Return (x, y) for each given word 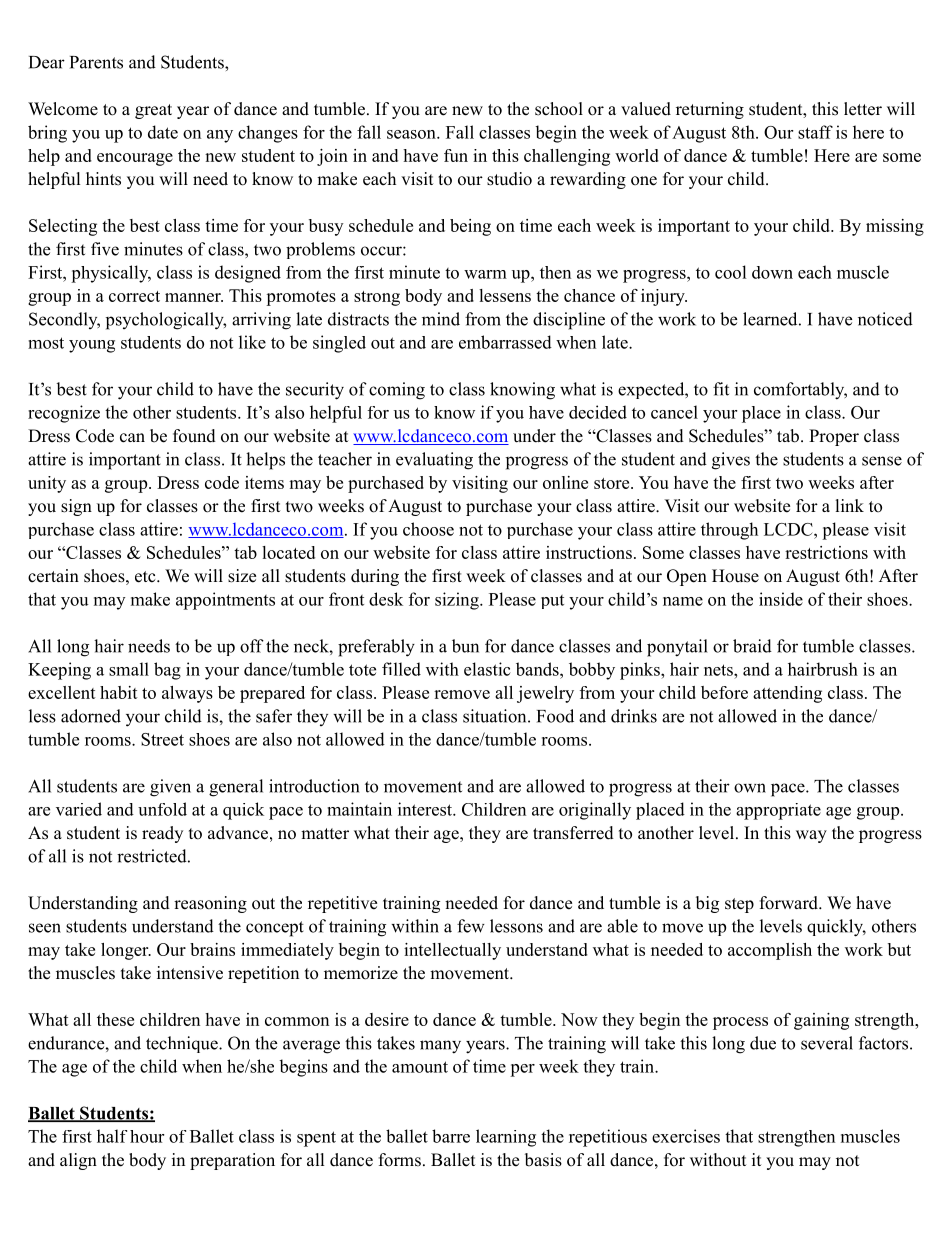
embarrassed (505, 342)
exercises (686, 1136)
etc (146, 577)
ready (162, 834)
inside (781, 599)
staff (815, 132)
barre (451, 1136)
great (153, 111)
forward (790, 903)
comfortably (800, 391)
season (412, 134)
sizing (458, 601)
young (92, 346)
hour (147, 1136)
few (471, 926)
